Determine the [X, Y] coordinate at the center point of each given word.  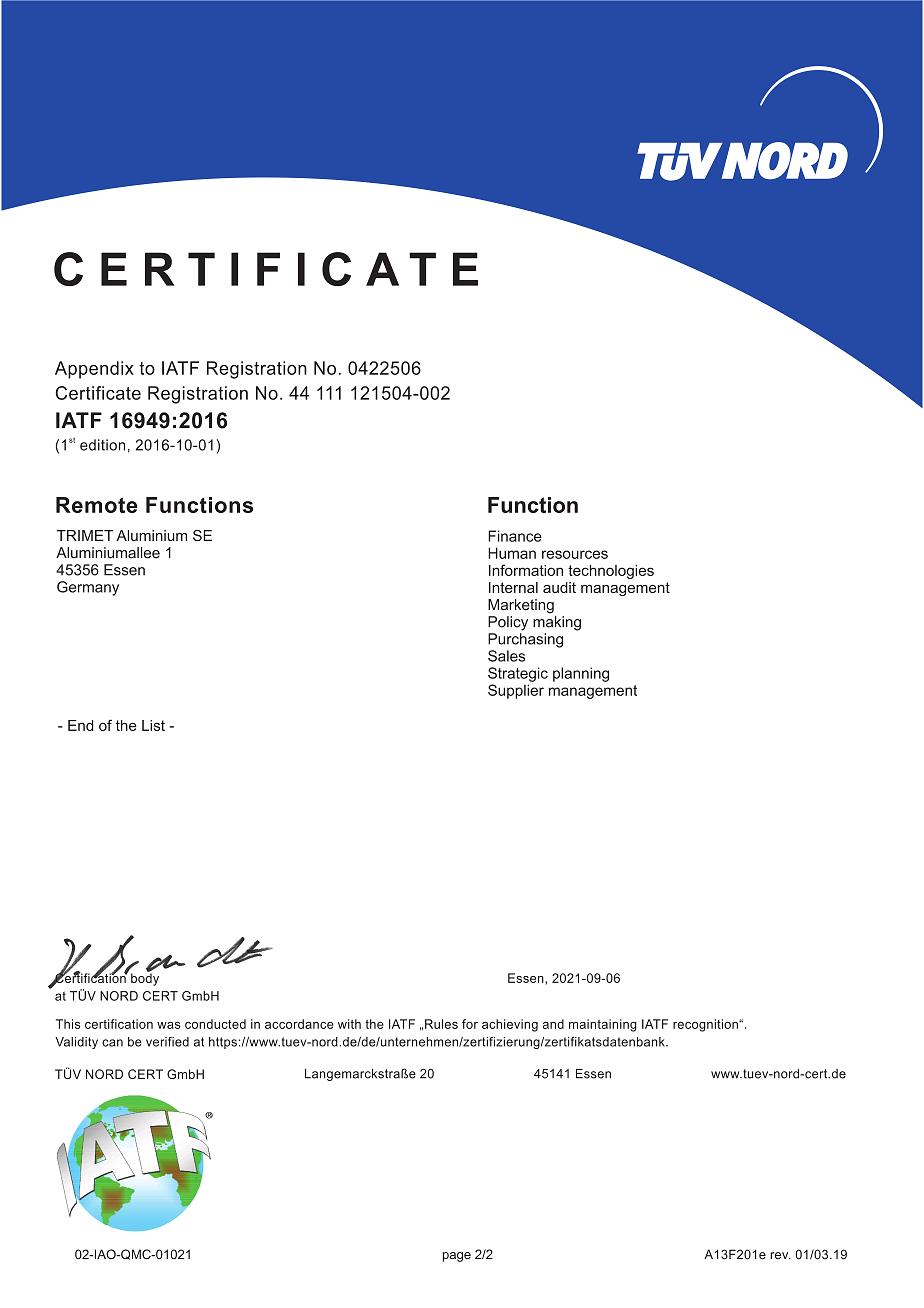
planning [581, 674]
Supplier [516, 691]
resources [575, 554]
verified [167, 1042]
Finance [515, 536]
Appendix [94, 370]
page [457, 1257]
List [153, 725]
